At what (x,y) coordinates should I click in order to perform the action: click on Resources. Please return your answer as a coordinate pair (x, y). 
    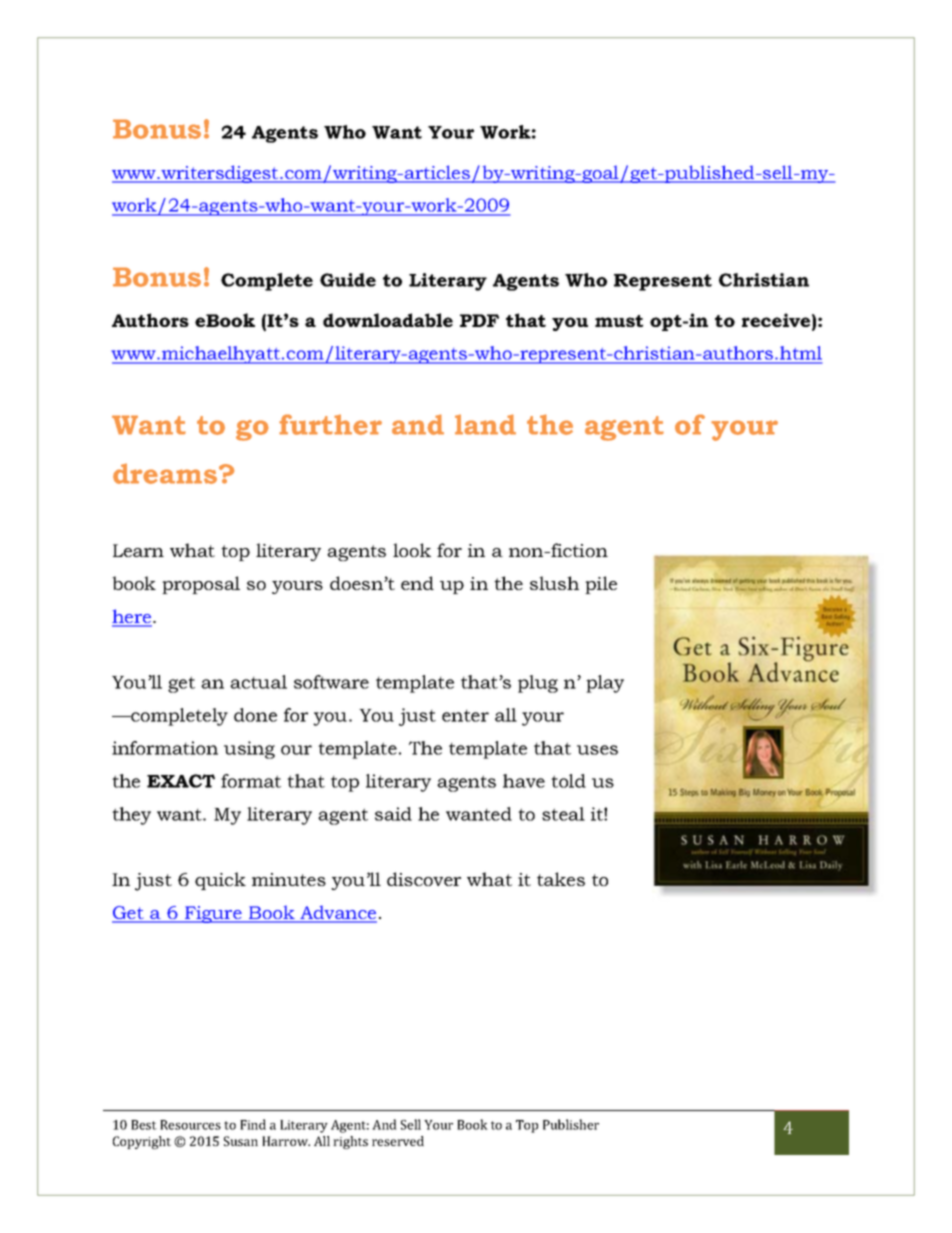
    Looking at the image, I should click on (190, 1125).
